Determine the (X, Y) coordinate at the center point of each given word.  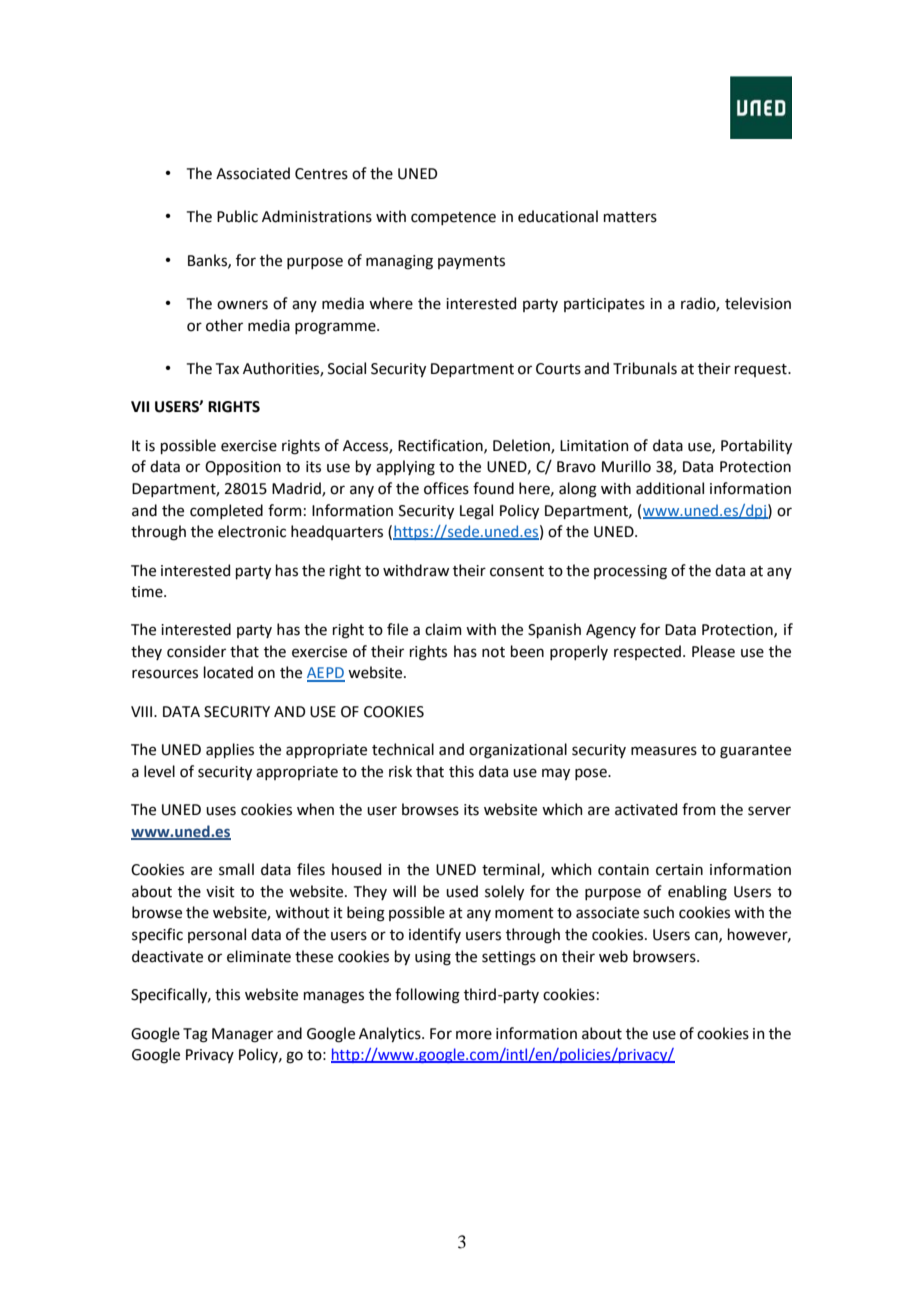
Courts (558, 369)
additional (670, 488)
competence (453, 218)
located (228, 672)
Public (237, 216)
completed (226, 511)
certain (679, 870)
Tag (195, 1035)
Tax (227, 369)
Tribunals (645, 368)
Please (713, 651)
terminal (512, 870)
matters (630, 217)
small (236, 869)
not (493, 652)
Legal (476, 512)
